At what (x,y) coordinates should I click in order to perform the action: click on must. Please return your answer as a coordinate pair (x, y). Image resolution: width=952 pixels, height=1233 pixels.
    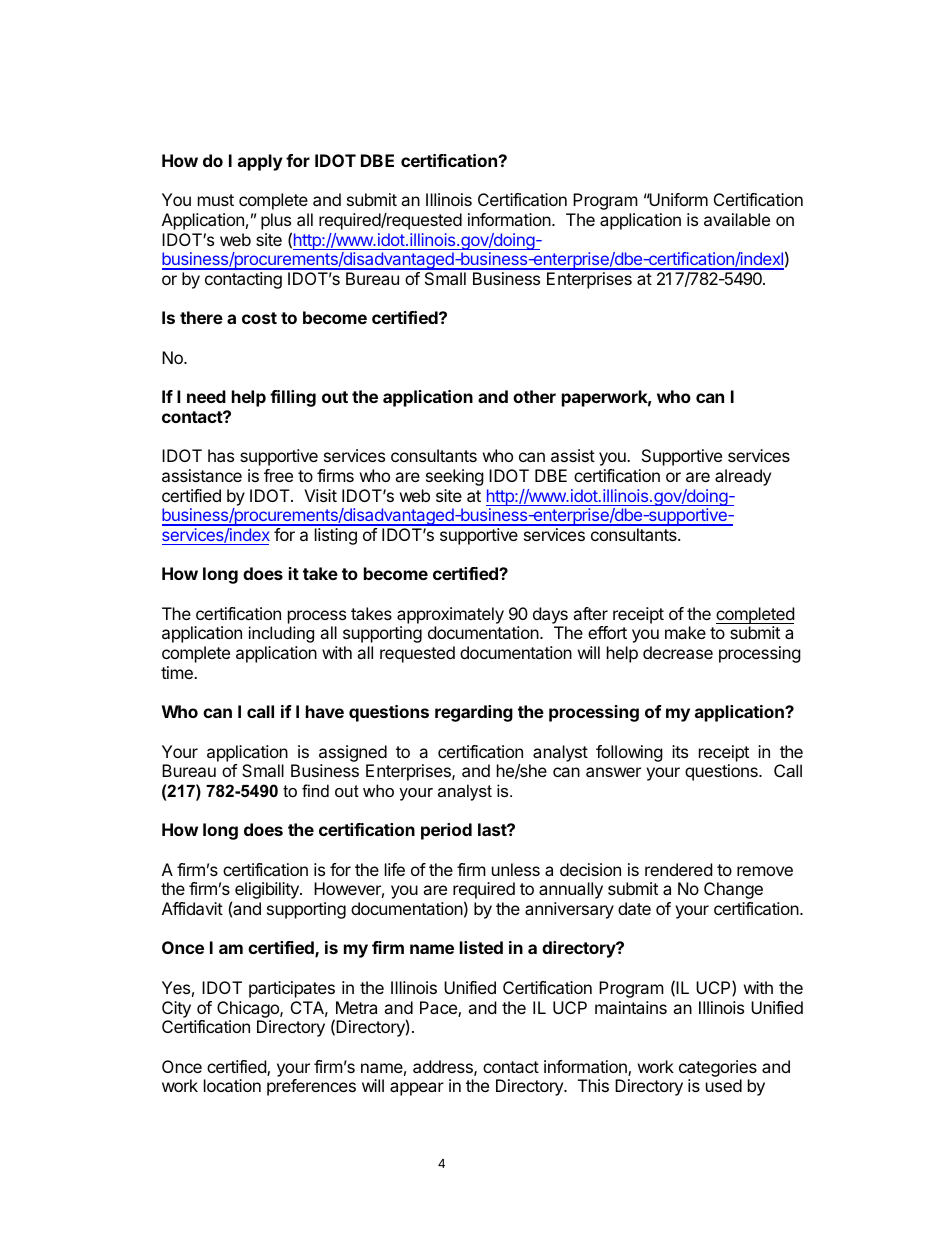
    Looking at the image, I should click on (216, 200).
